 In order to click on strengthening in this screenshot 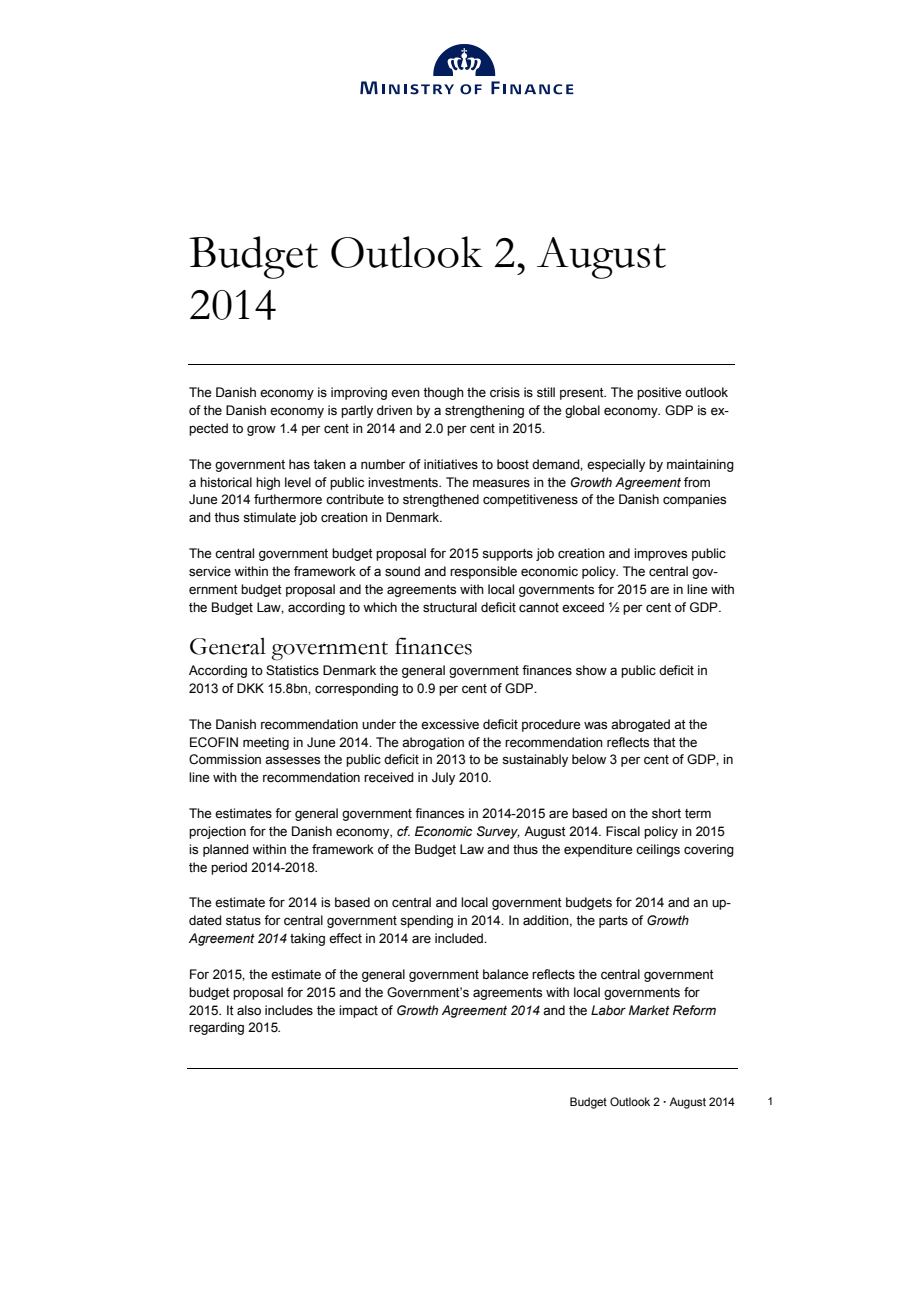, I will do `click(484, 411)`.
